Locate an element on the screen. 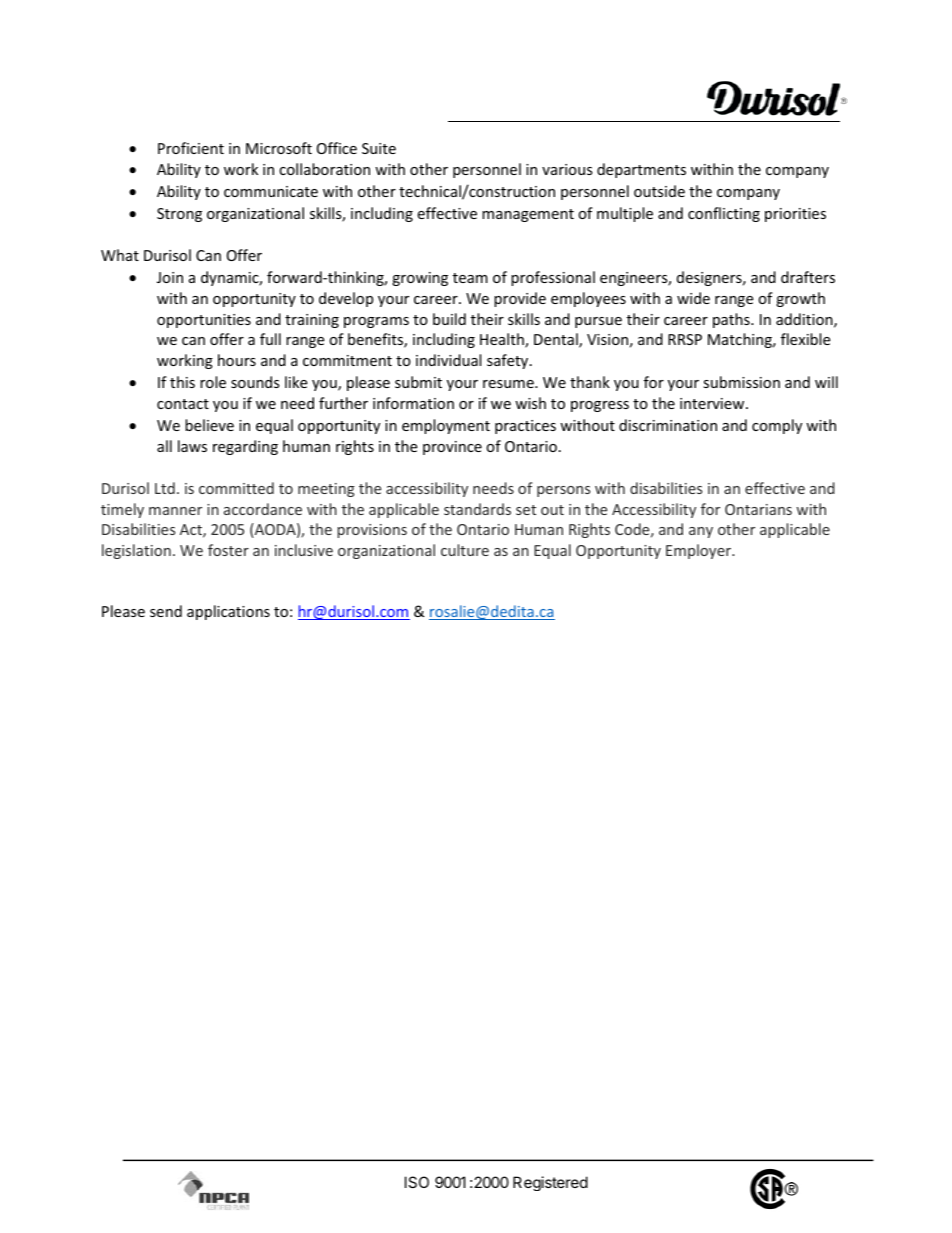 This screenshot has height=1233, width=952. culture is located at coordinates (465, 550).
